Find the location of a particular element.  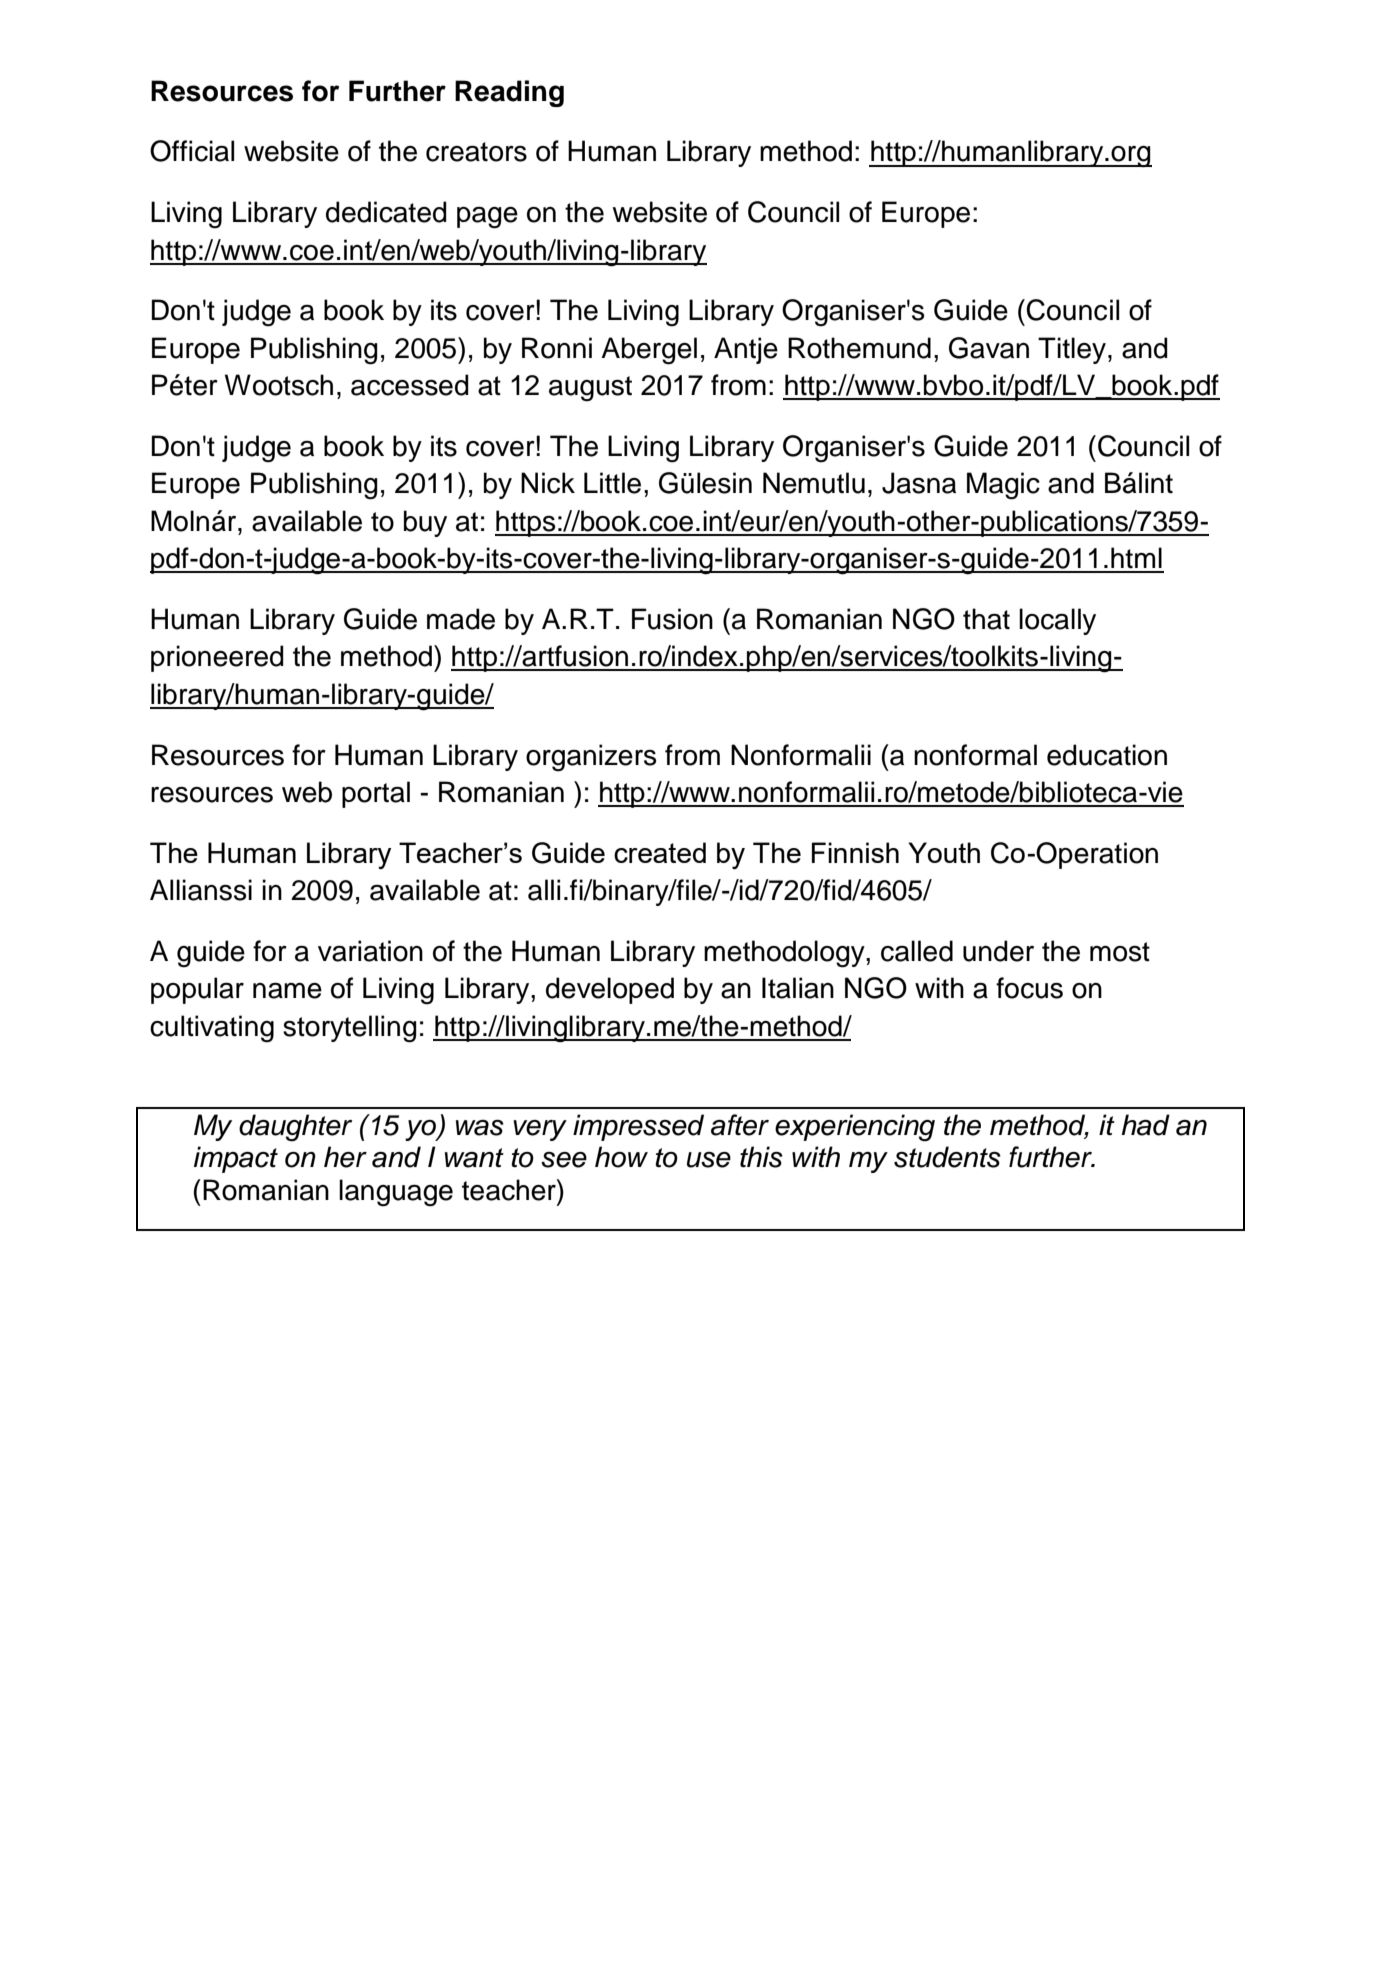

Rothemund is located at coordinates (859, 348).
